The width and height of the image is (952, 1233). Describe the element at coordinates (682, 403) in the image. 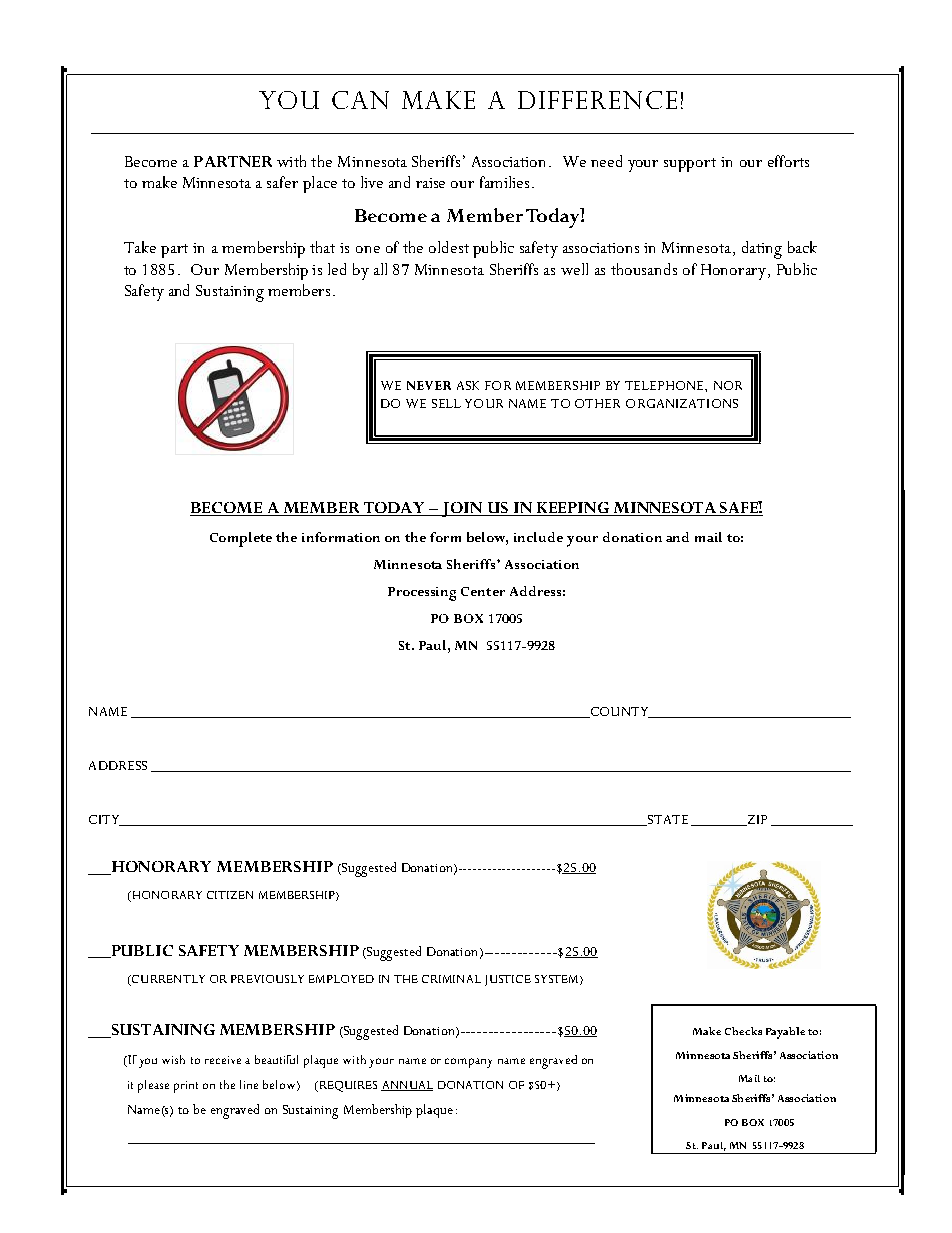

I see `ORGANIZATIONS` at that location.
